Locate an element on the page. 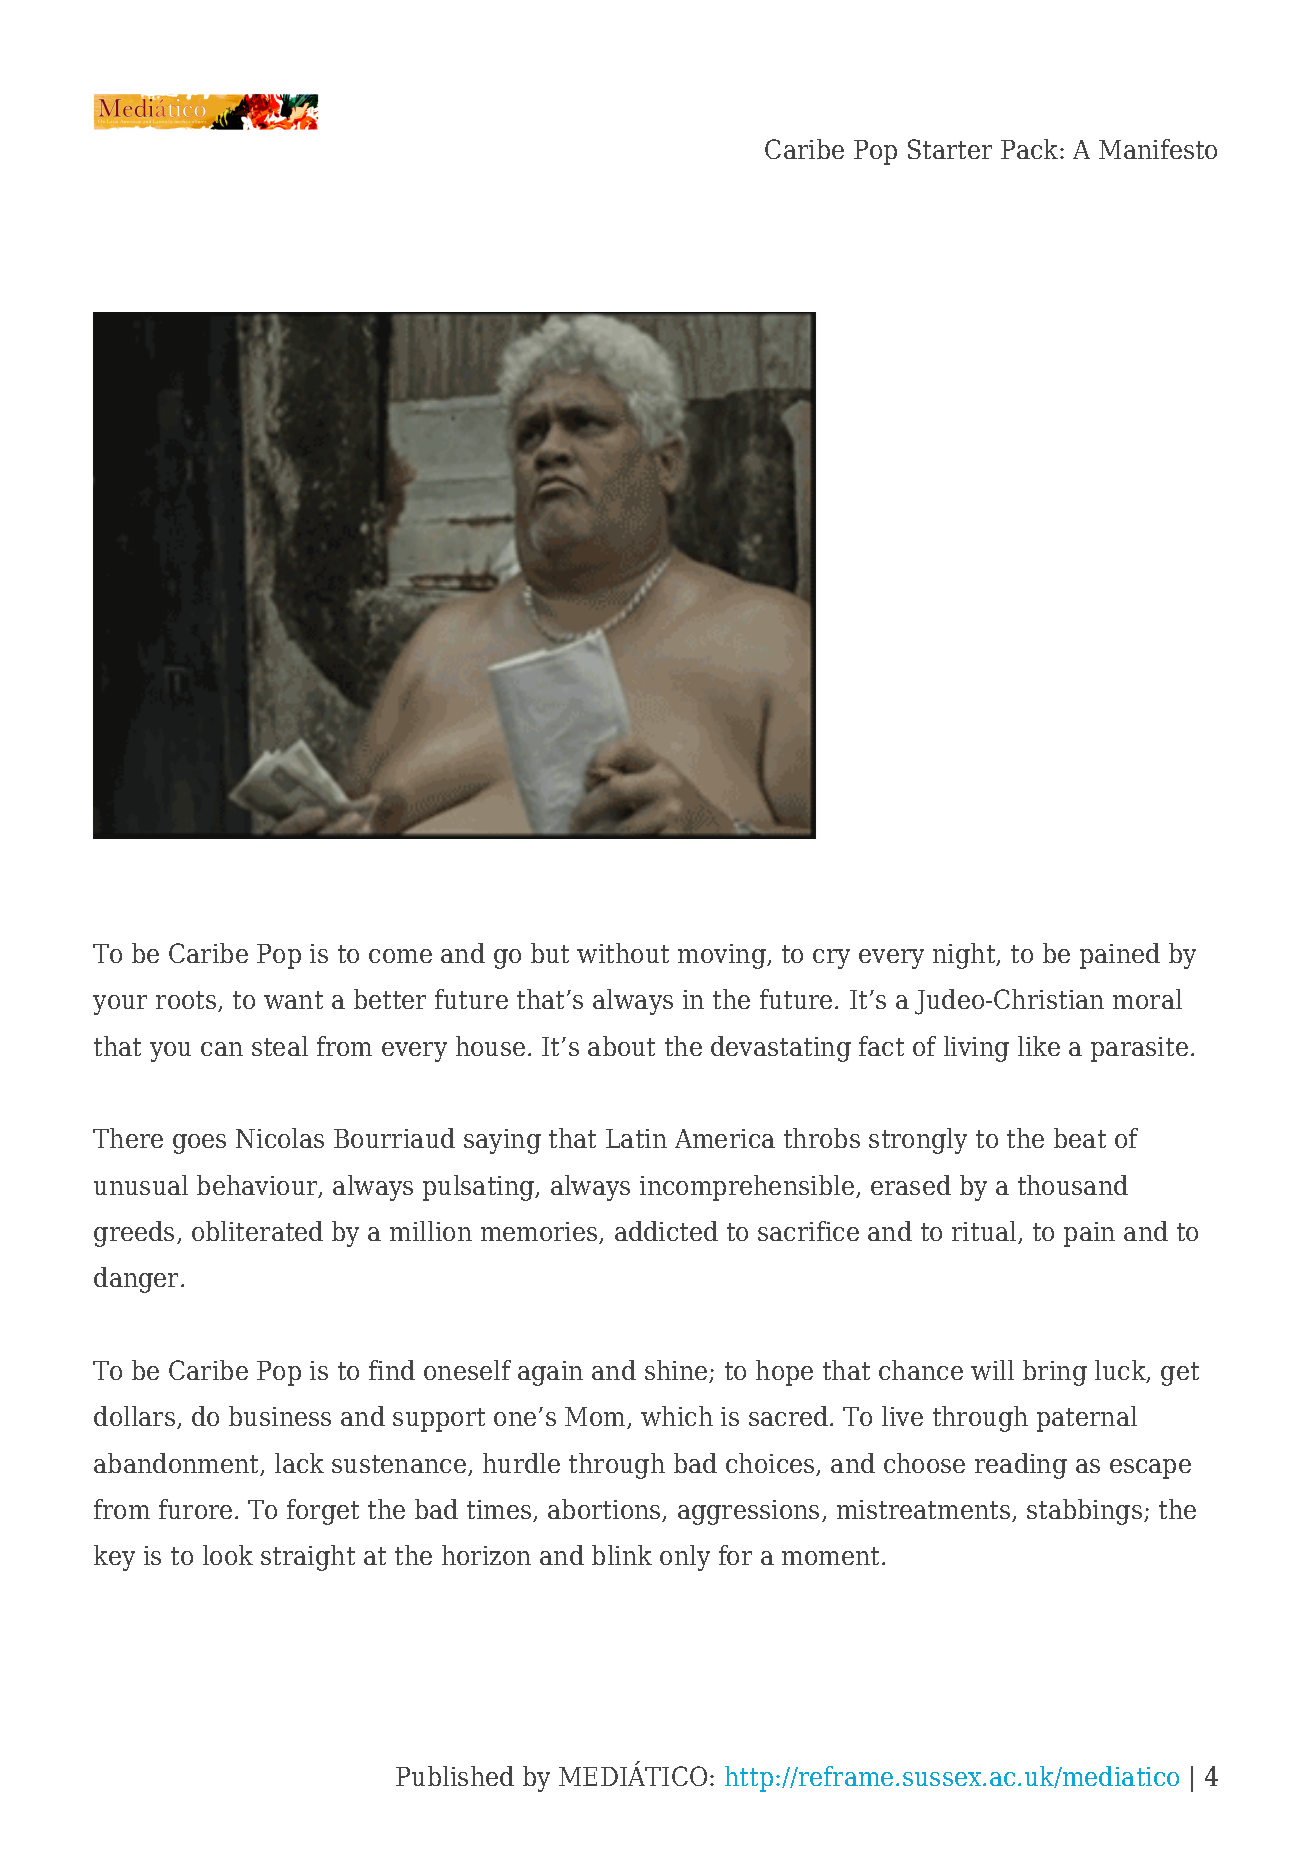 This page has width=1313, height=1857. look is located at coordinates (228, 1555).
